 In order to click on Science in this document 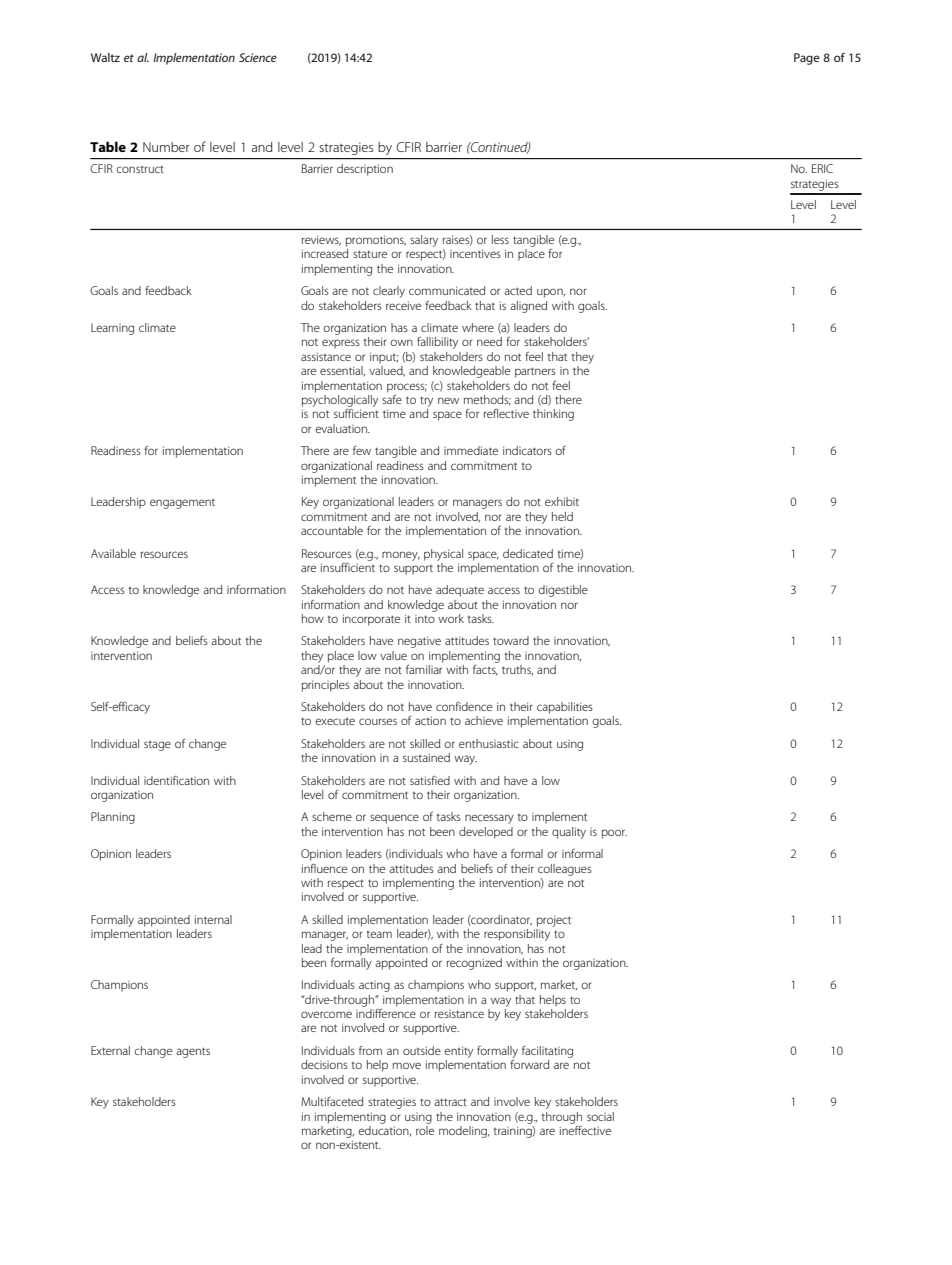, I will do `click(258, 57)`.
